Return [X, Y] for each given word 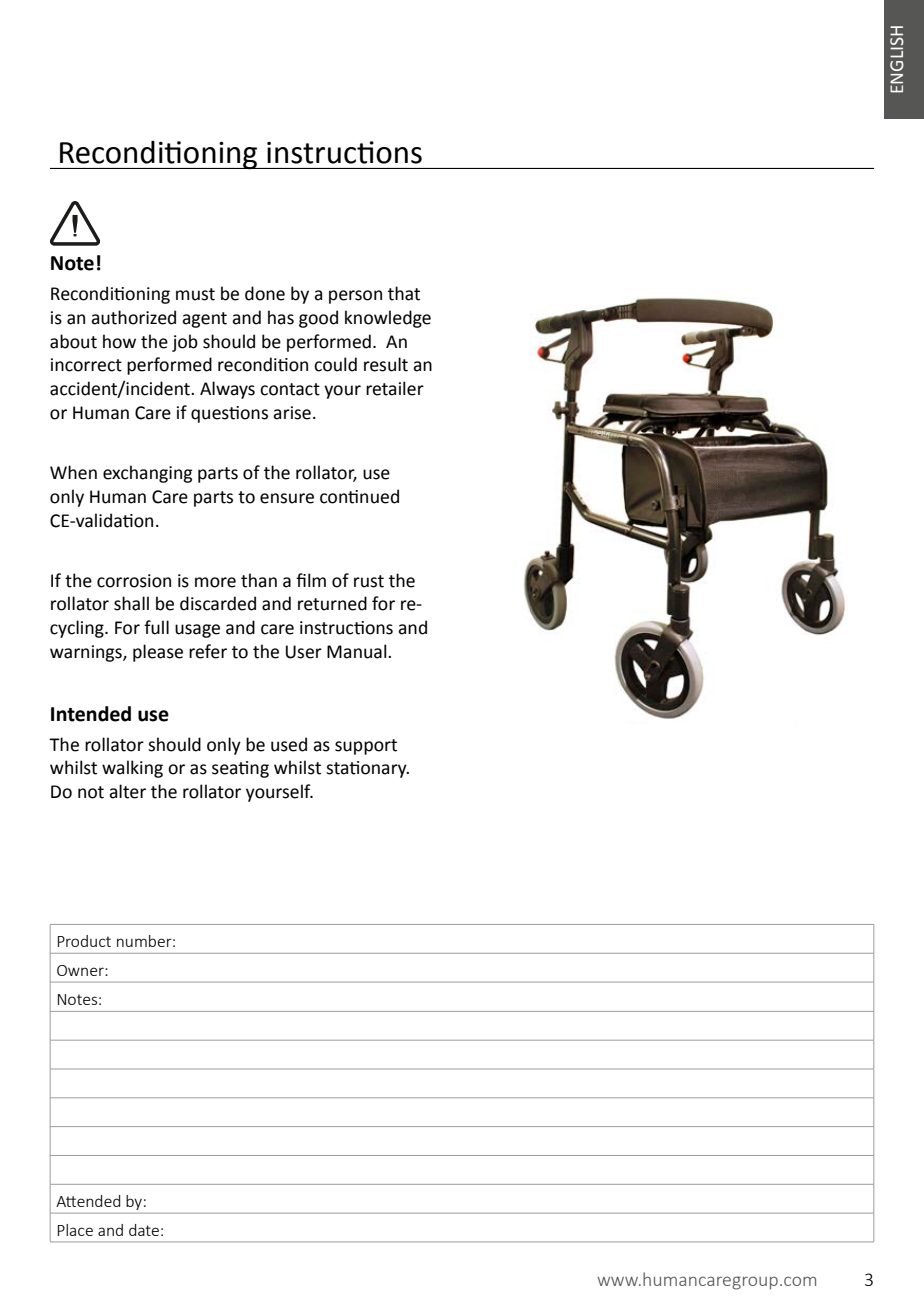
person [355, 297]
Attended [88, 1201]
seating [240, 769]
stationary [367, 769]
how [119, 341]
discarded [218, 603]
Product [84, 941]
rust [369, 581]
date [144, 1230]
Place [75, 1230]
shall [131, 603]
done [265, 293]
